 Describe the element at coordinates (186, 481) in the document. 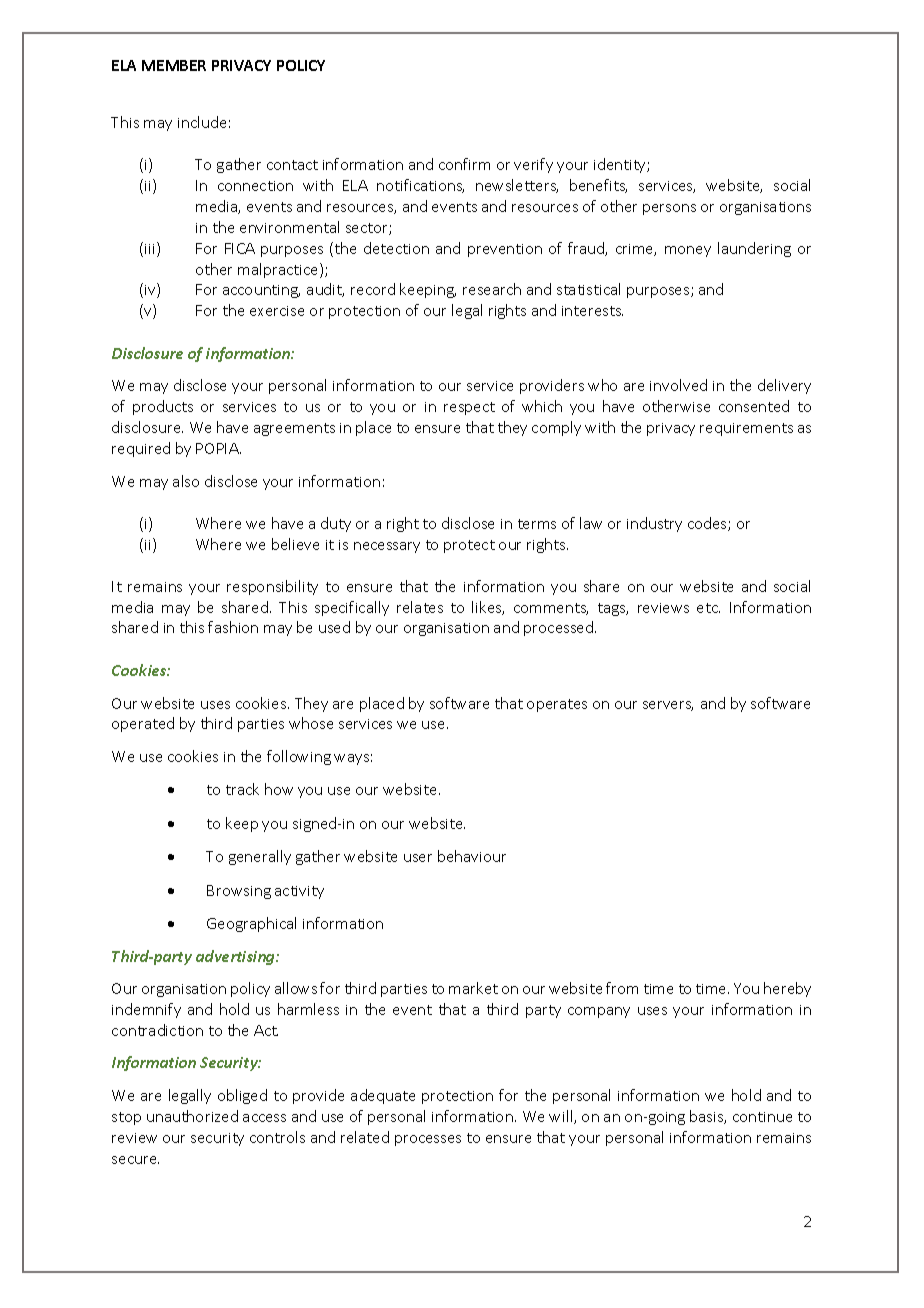

I see `also` at that location.
